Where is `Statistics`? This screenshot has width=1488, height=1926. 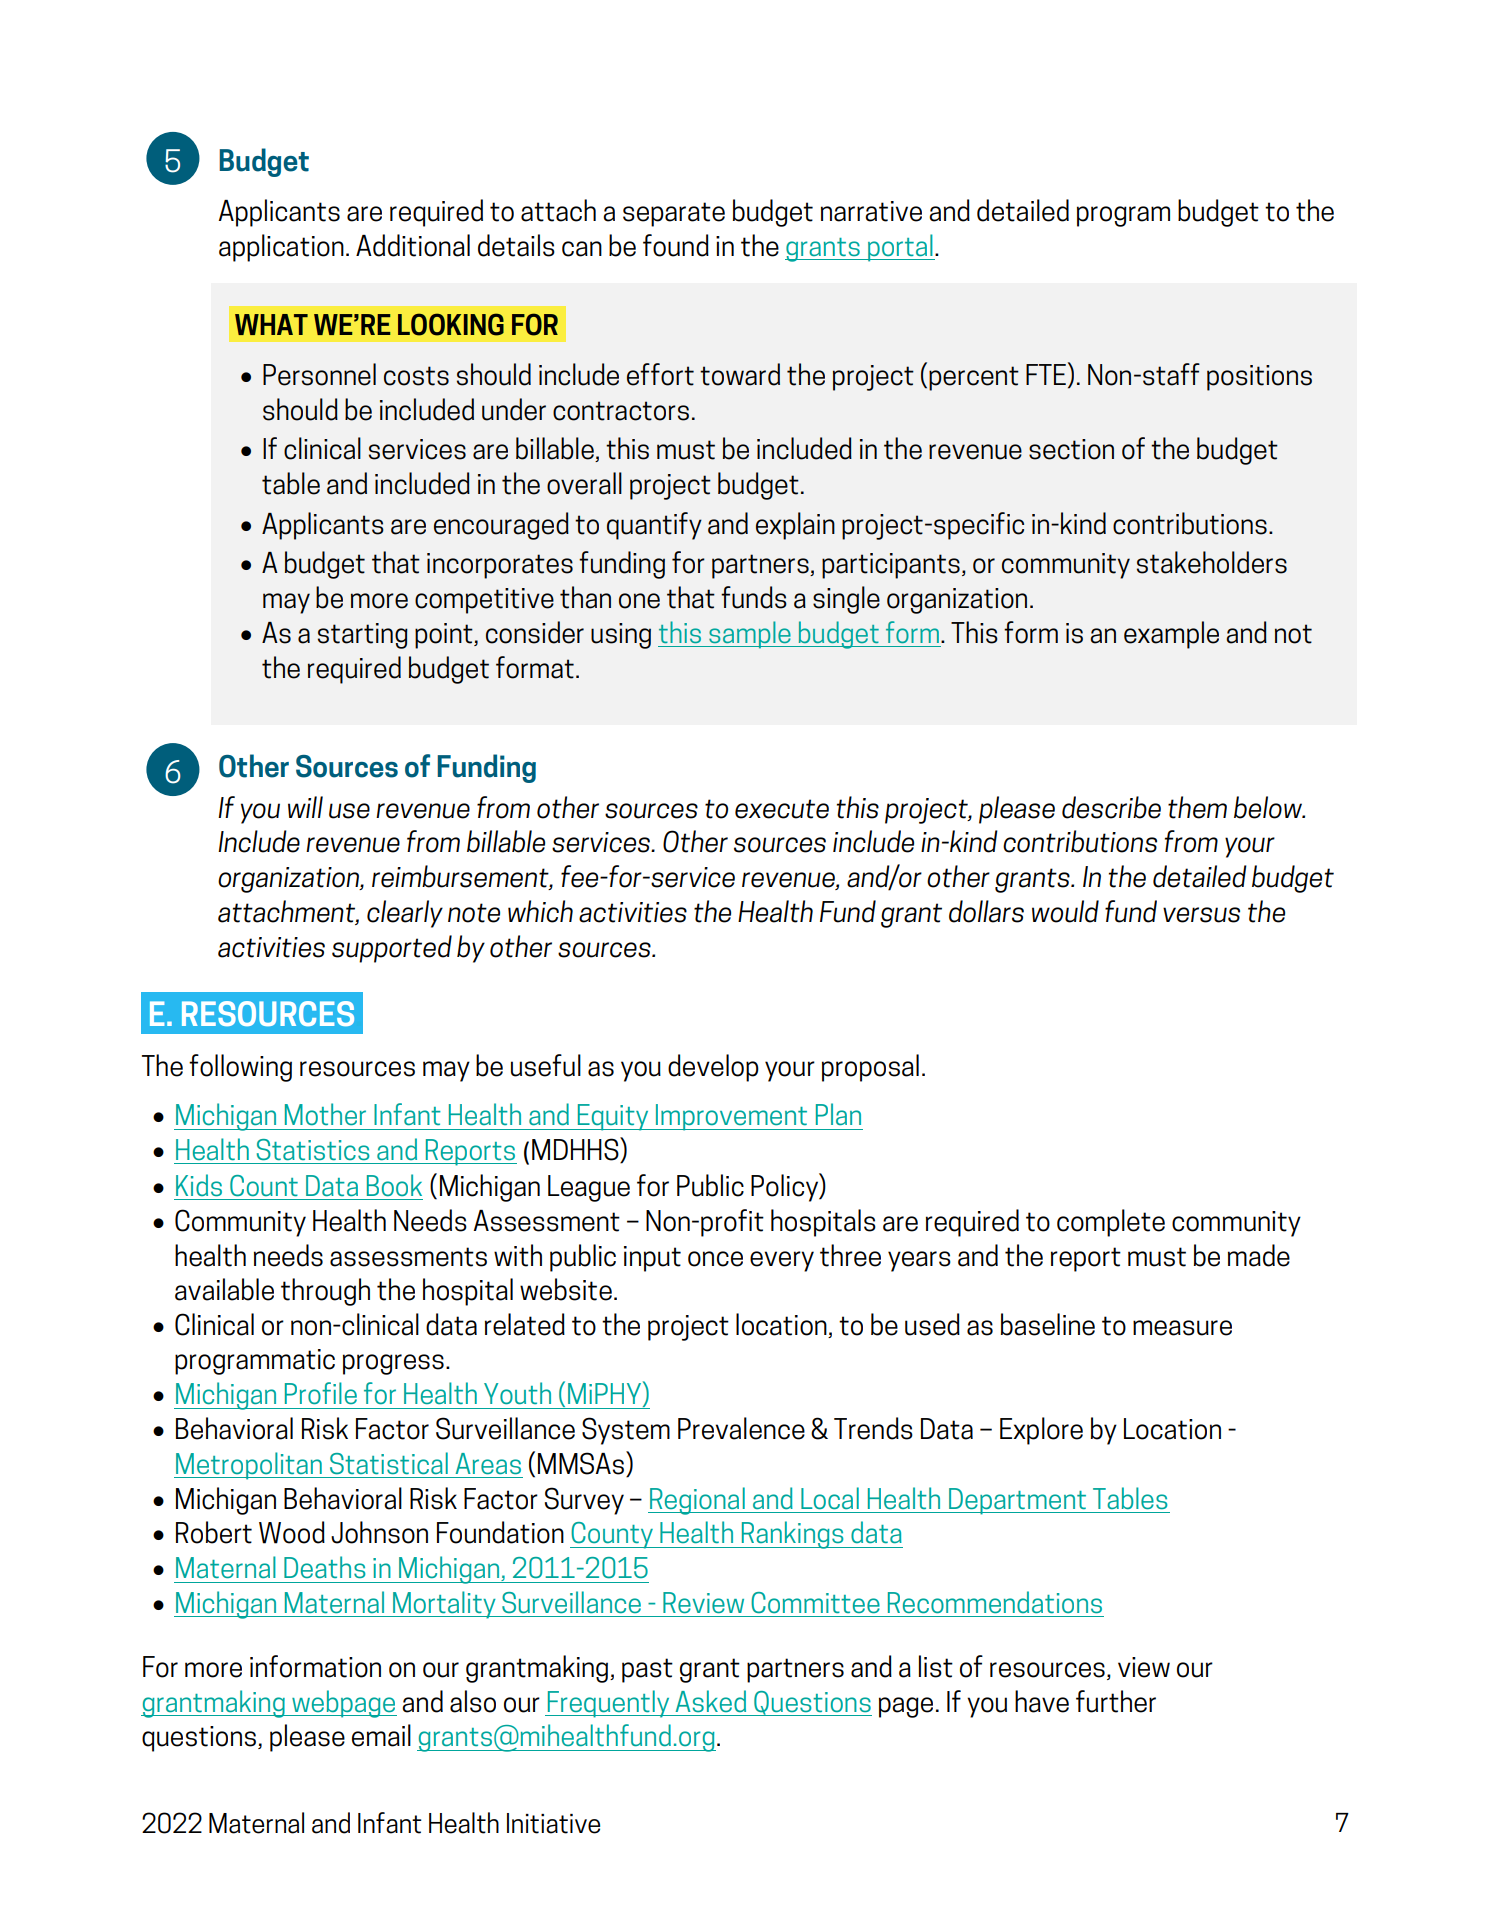 Statistics is located at coordinates (313, 1149).
